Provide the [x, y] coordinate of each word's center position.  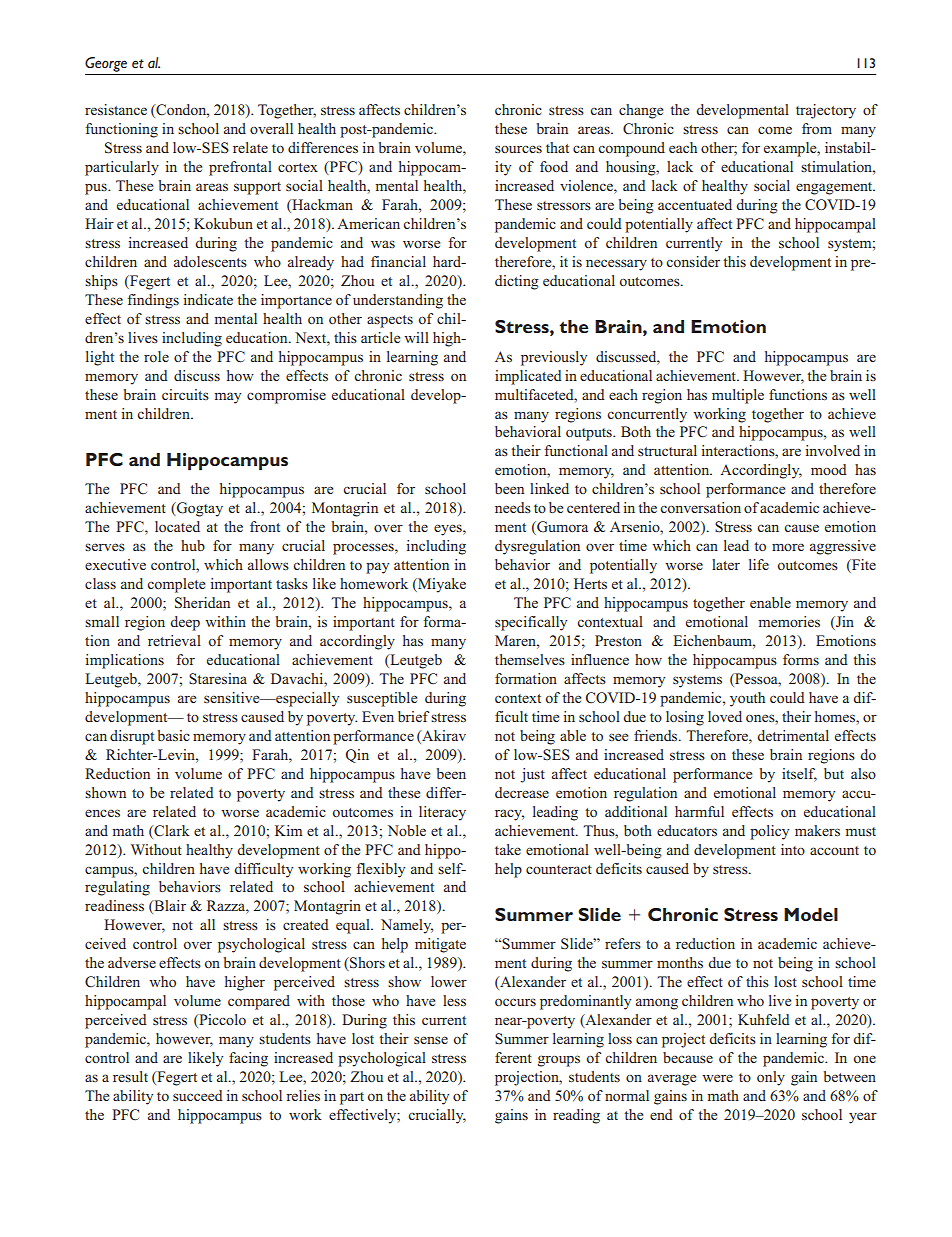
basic [174, 735]
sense [431, 1040]
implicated [528, 377]
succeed [198, 1095]
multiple [738, 396]
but [834, 773]
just [532, 775]
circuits [185, 394]
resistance [116, 109]
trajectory [826, 111]
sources [518, 149]
